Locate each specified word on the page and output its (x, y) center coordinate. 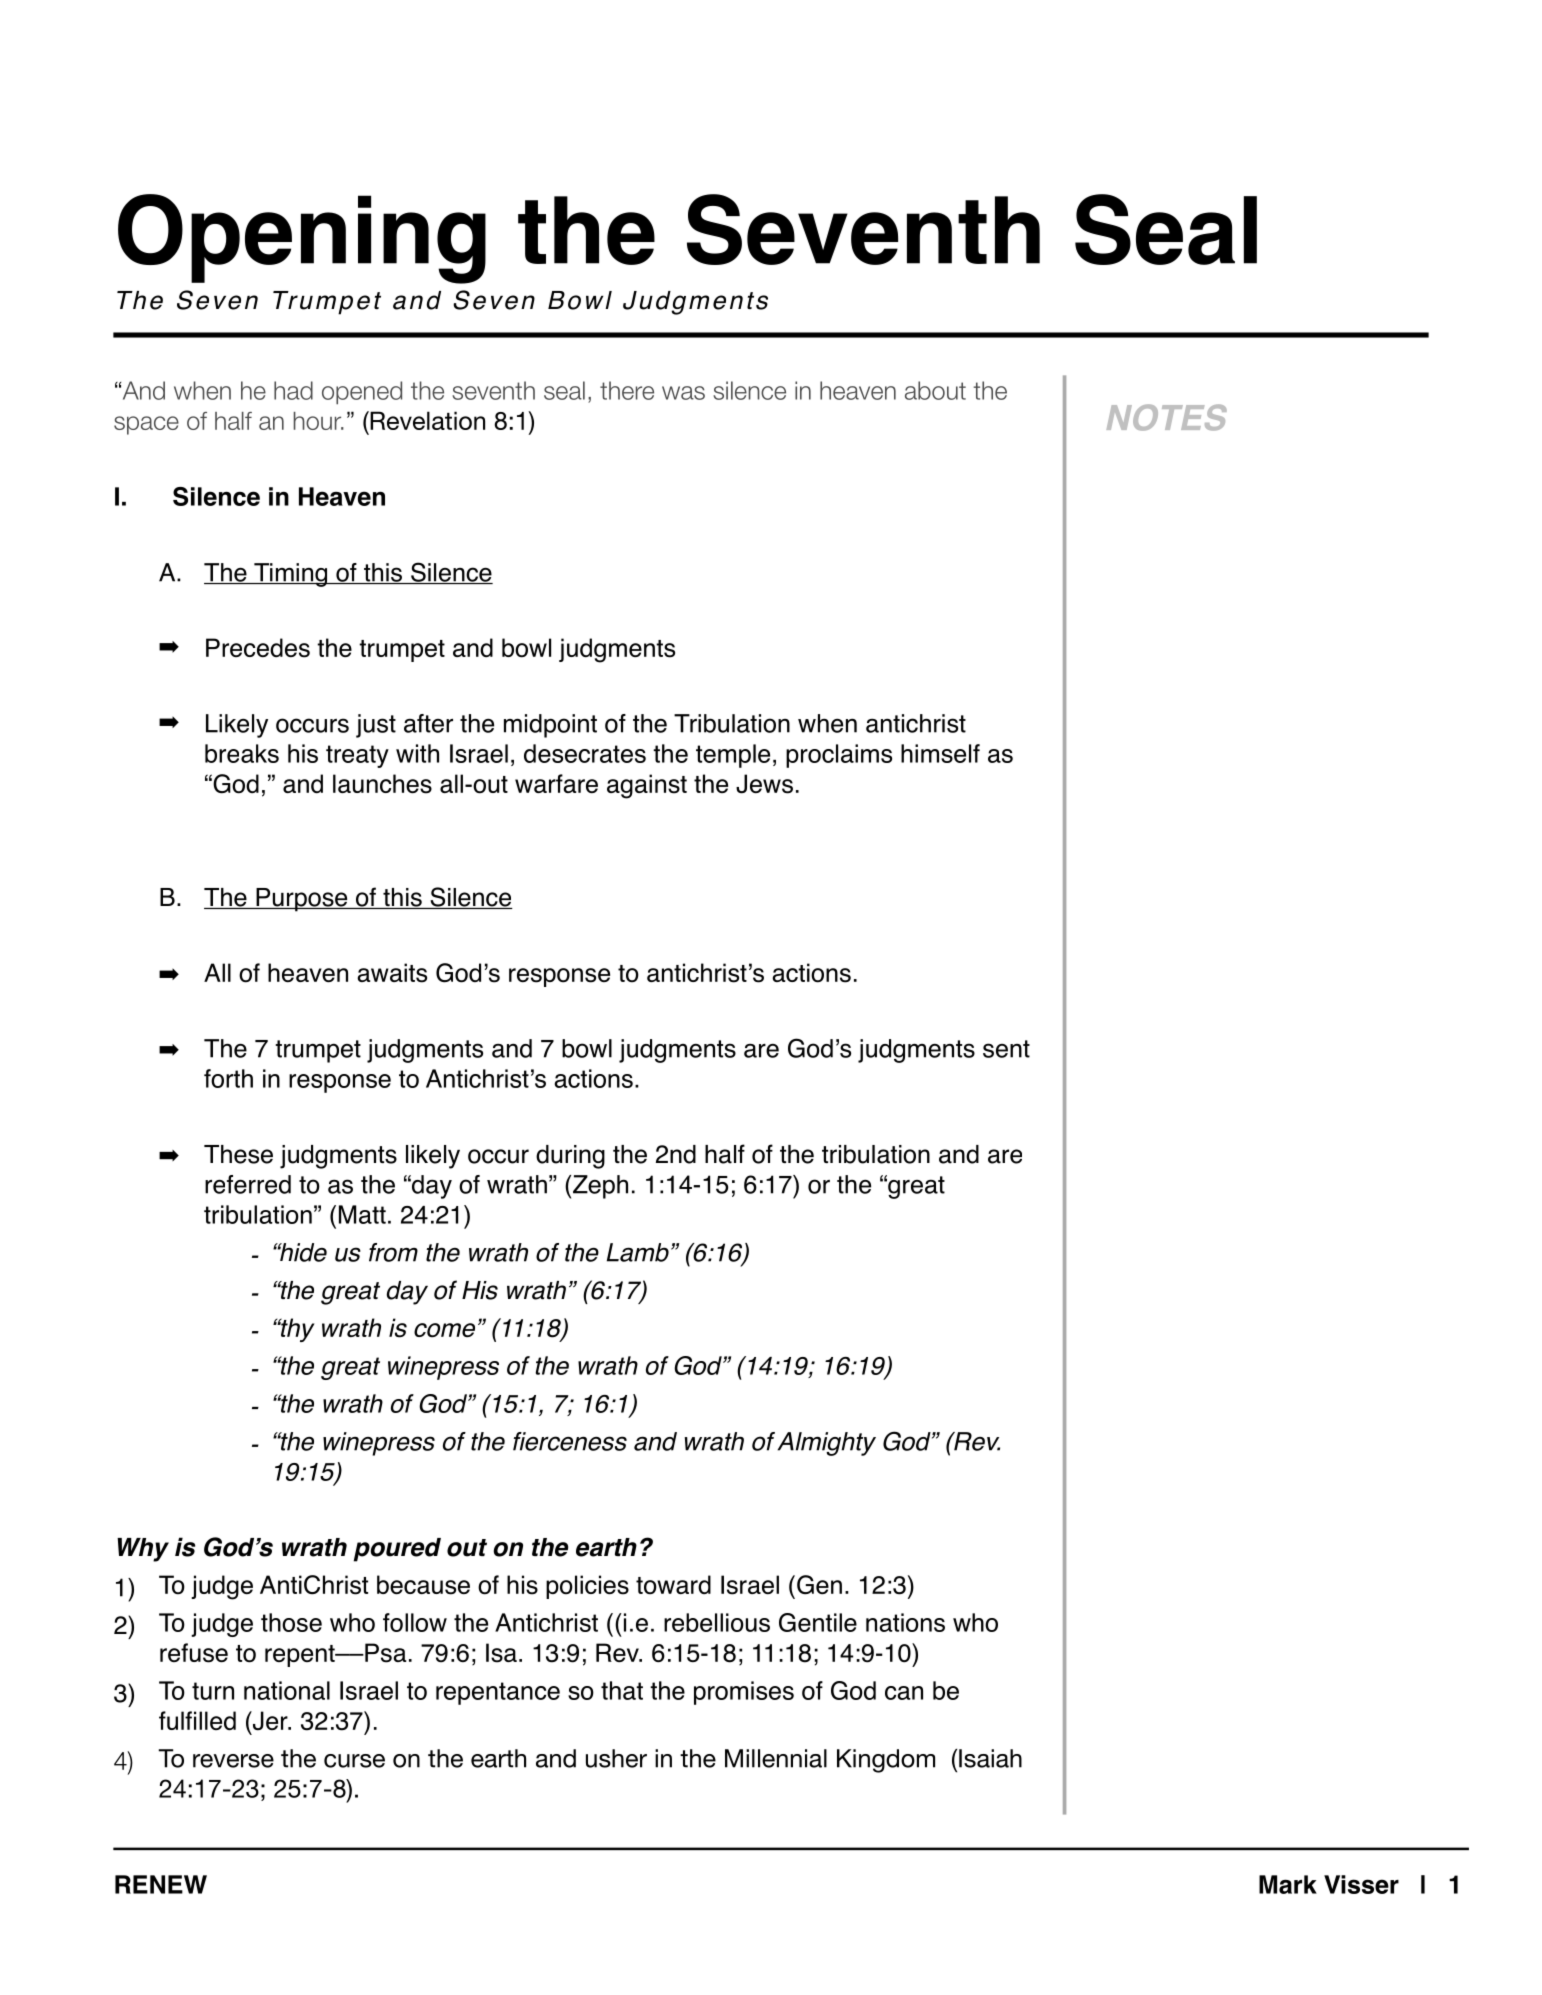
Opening (302, 239)
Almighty (826, 1444)
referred (248, 1184)
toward (673, 1585)
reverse (233, 1761)
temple (733, 756)
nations (905, 1622)
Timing (290, 575)
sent (1006, 1049)
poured (397, 1550)
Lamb (638, 1252)
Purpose (302, 900)
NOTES (1167, 417)
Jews (764, 784)
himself (940, 753)
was (683, 393)
